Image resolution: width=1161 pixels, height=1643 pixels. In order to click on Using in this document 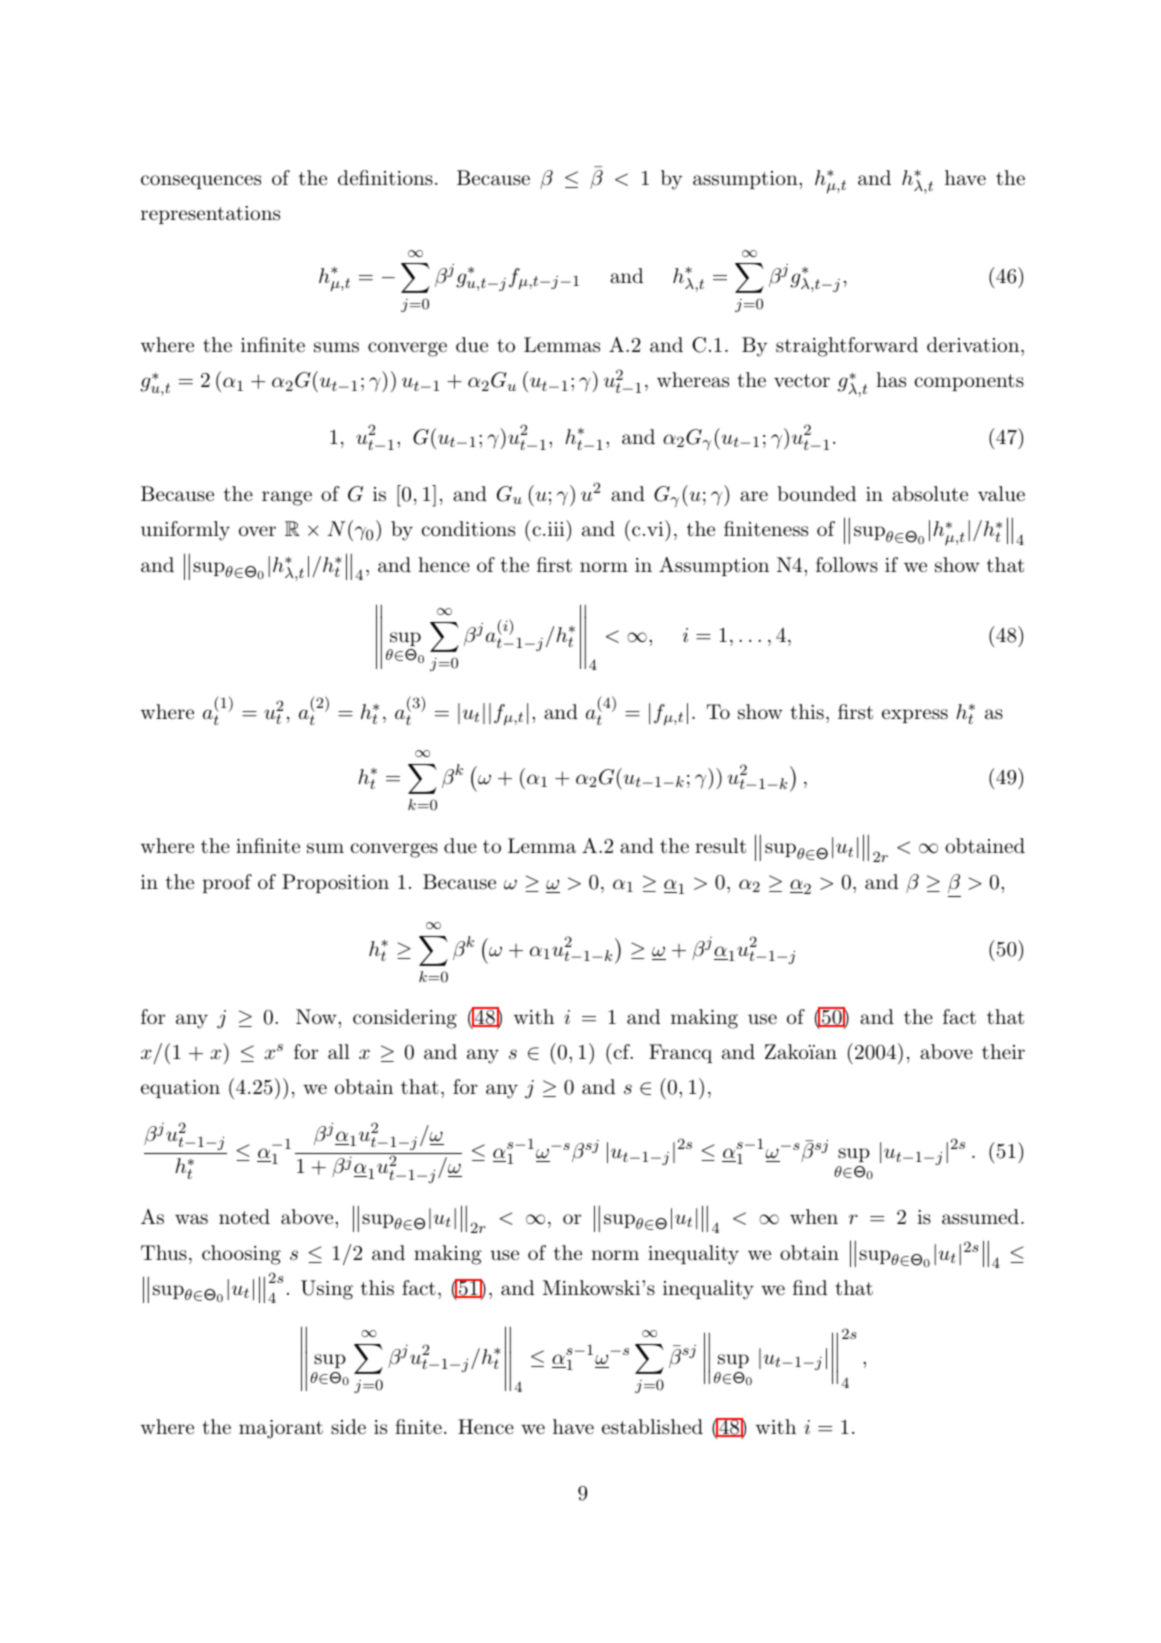, I will do `click(327, 1290)`.
